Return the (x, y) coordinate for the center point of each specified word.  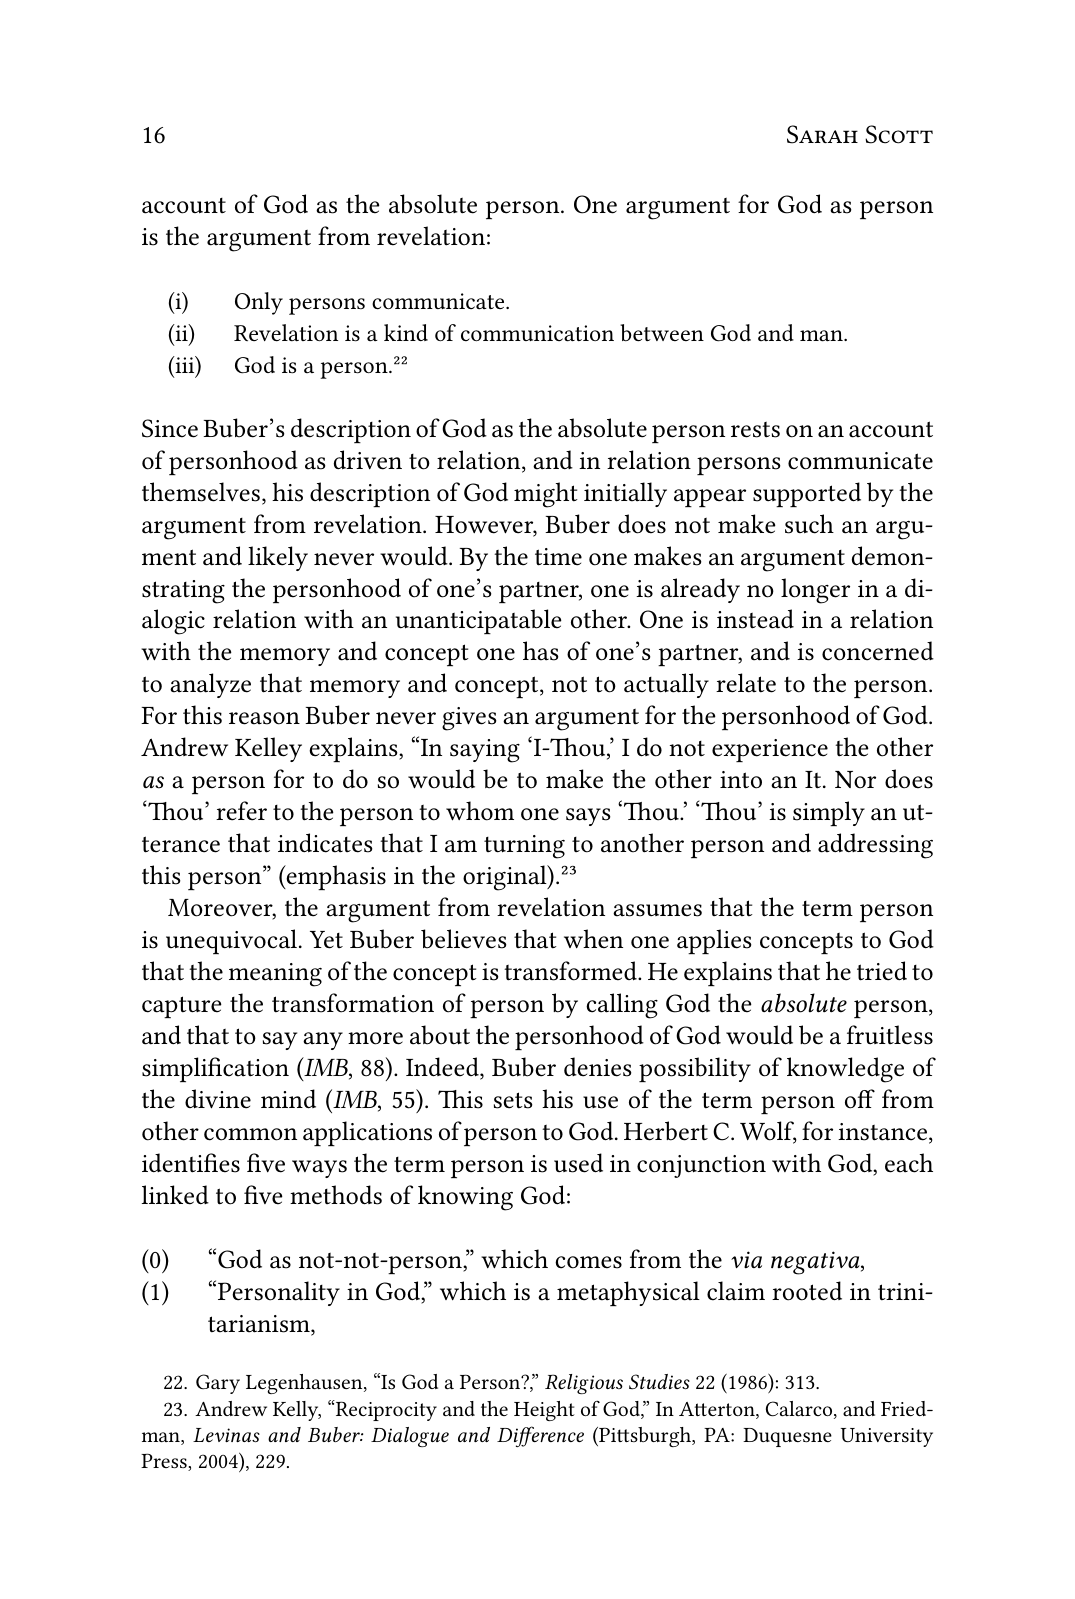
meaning (275, 975)
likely (278, 558)
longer (815, 591)
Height (544, 1411)
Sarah (822, 134)
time (558, 557)
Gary (218, 1384)
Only (259, 303)
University (887, 1437)
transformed (571, 971)
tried (882, 971)
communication (537, 333)
